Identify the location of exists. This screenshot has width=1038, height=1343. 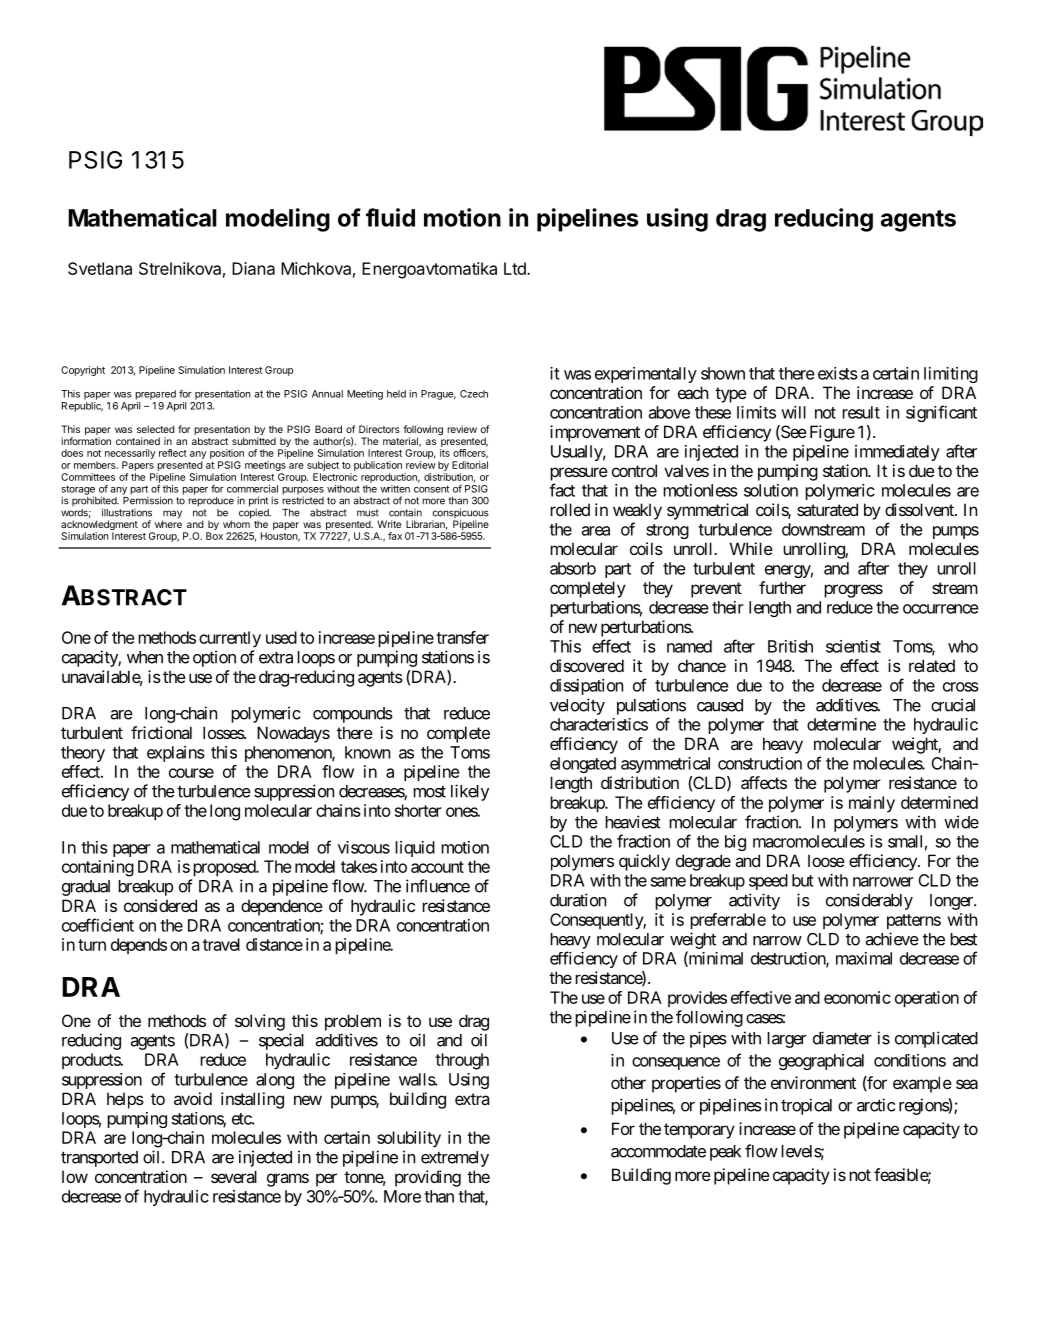
(838, 373).
